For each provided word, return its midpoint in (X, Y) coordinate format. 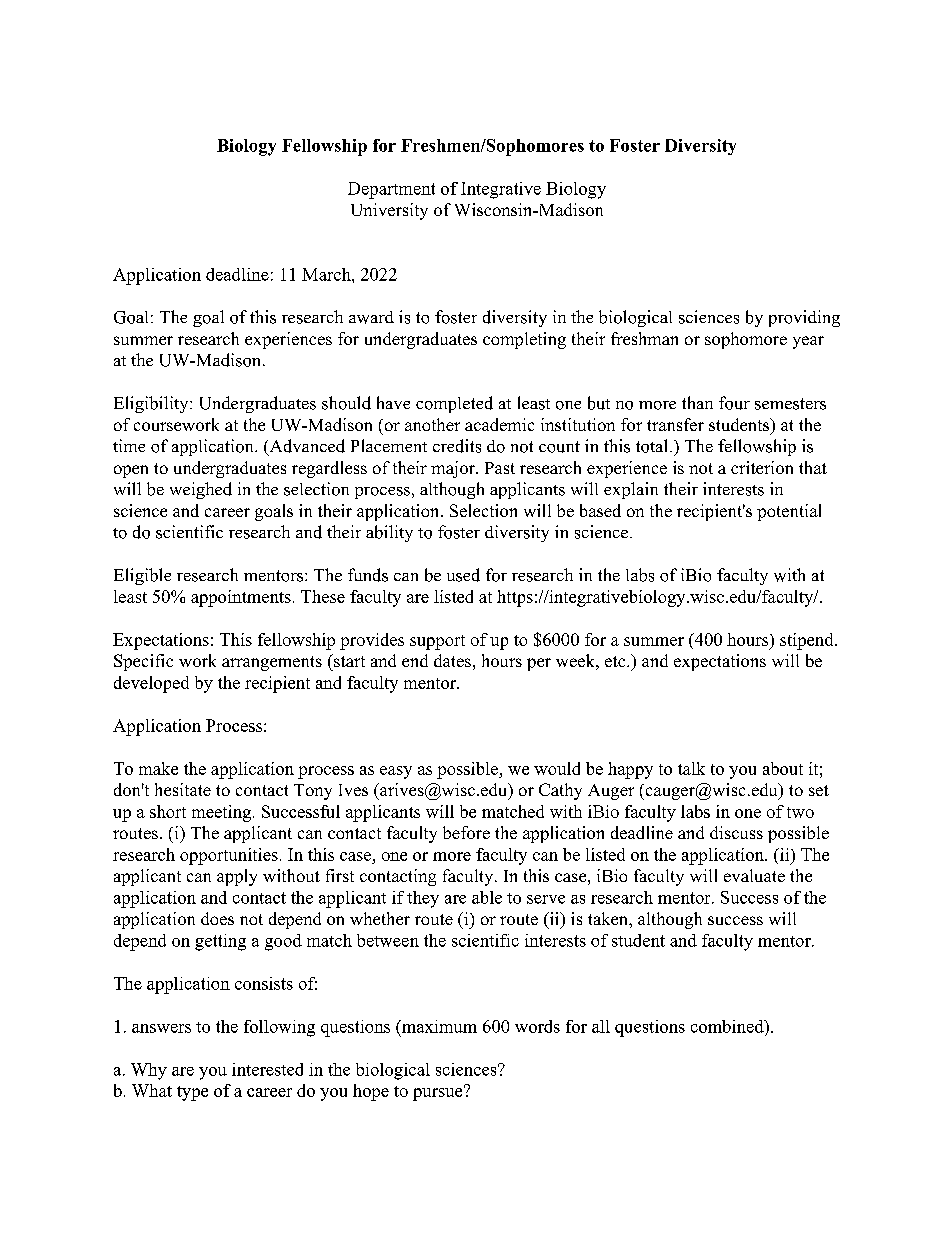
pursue (439, 1093)
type (192, 1093)
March (327, 274)
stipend (808, 641)
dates (452, 660)
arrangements (272, 663)
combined (728, 1026)
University (389, 211)
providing (804, 318)
